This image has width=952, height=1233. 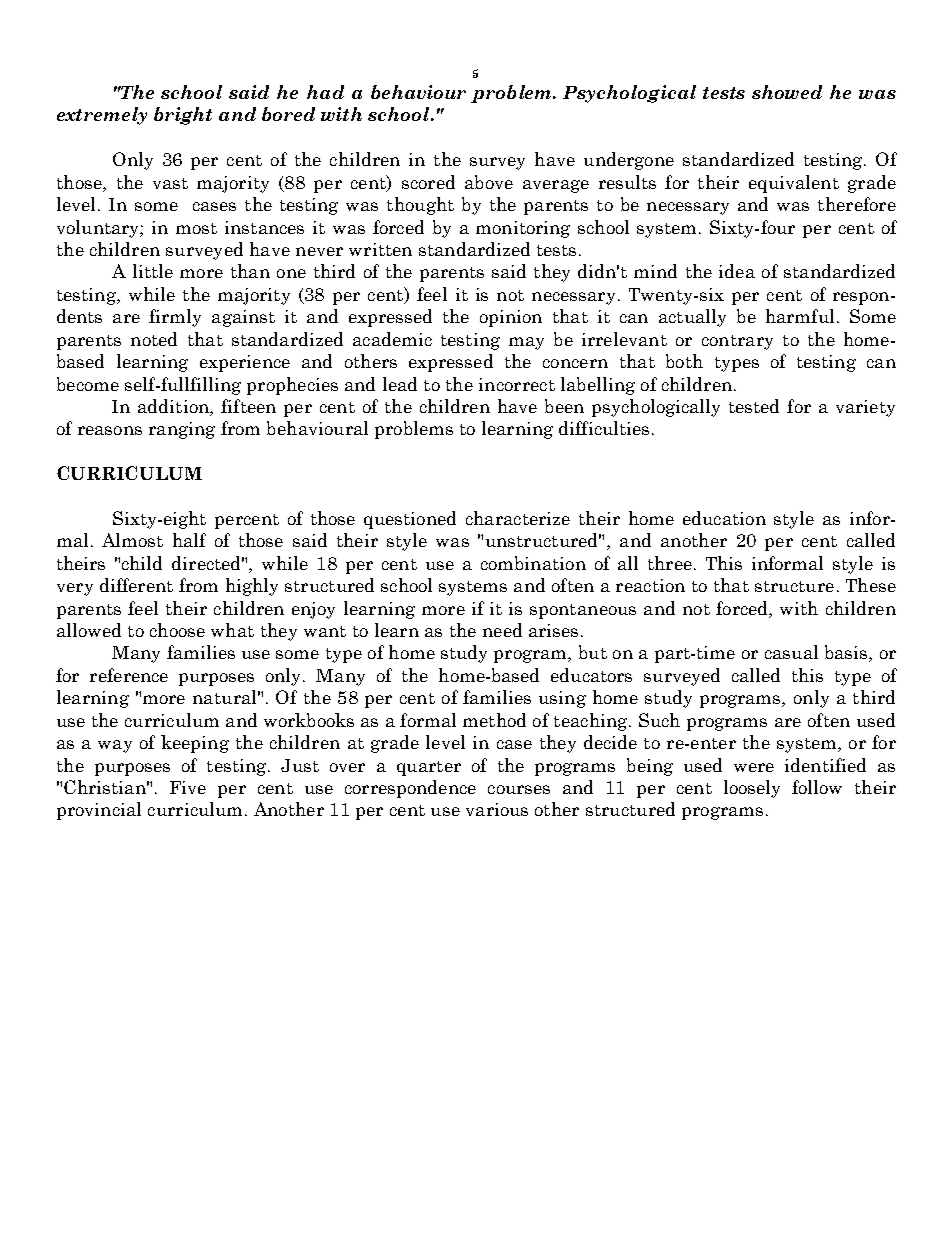 What do you see at coordinates (183, 116) in the image?
I see `bright` at bounding box center [183, 116].
